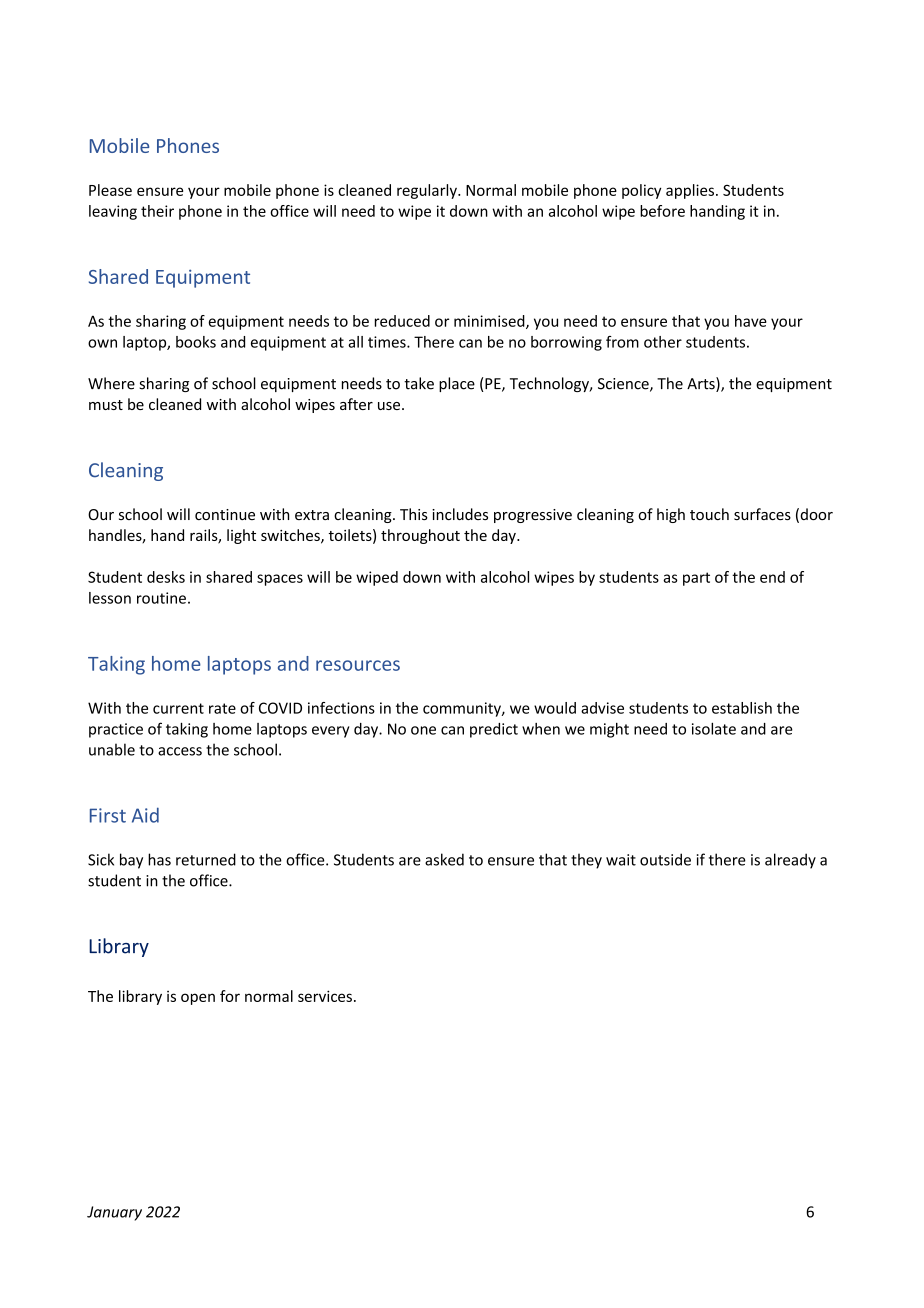 The height and width of the image is (1308, 924). I want to click on desks, so click(166, 577).
